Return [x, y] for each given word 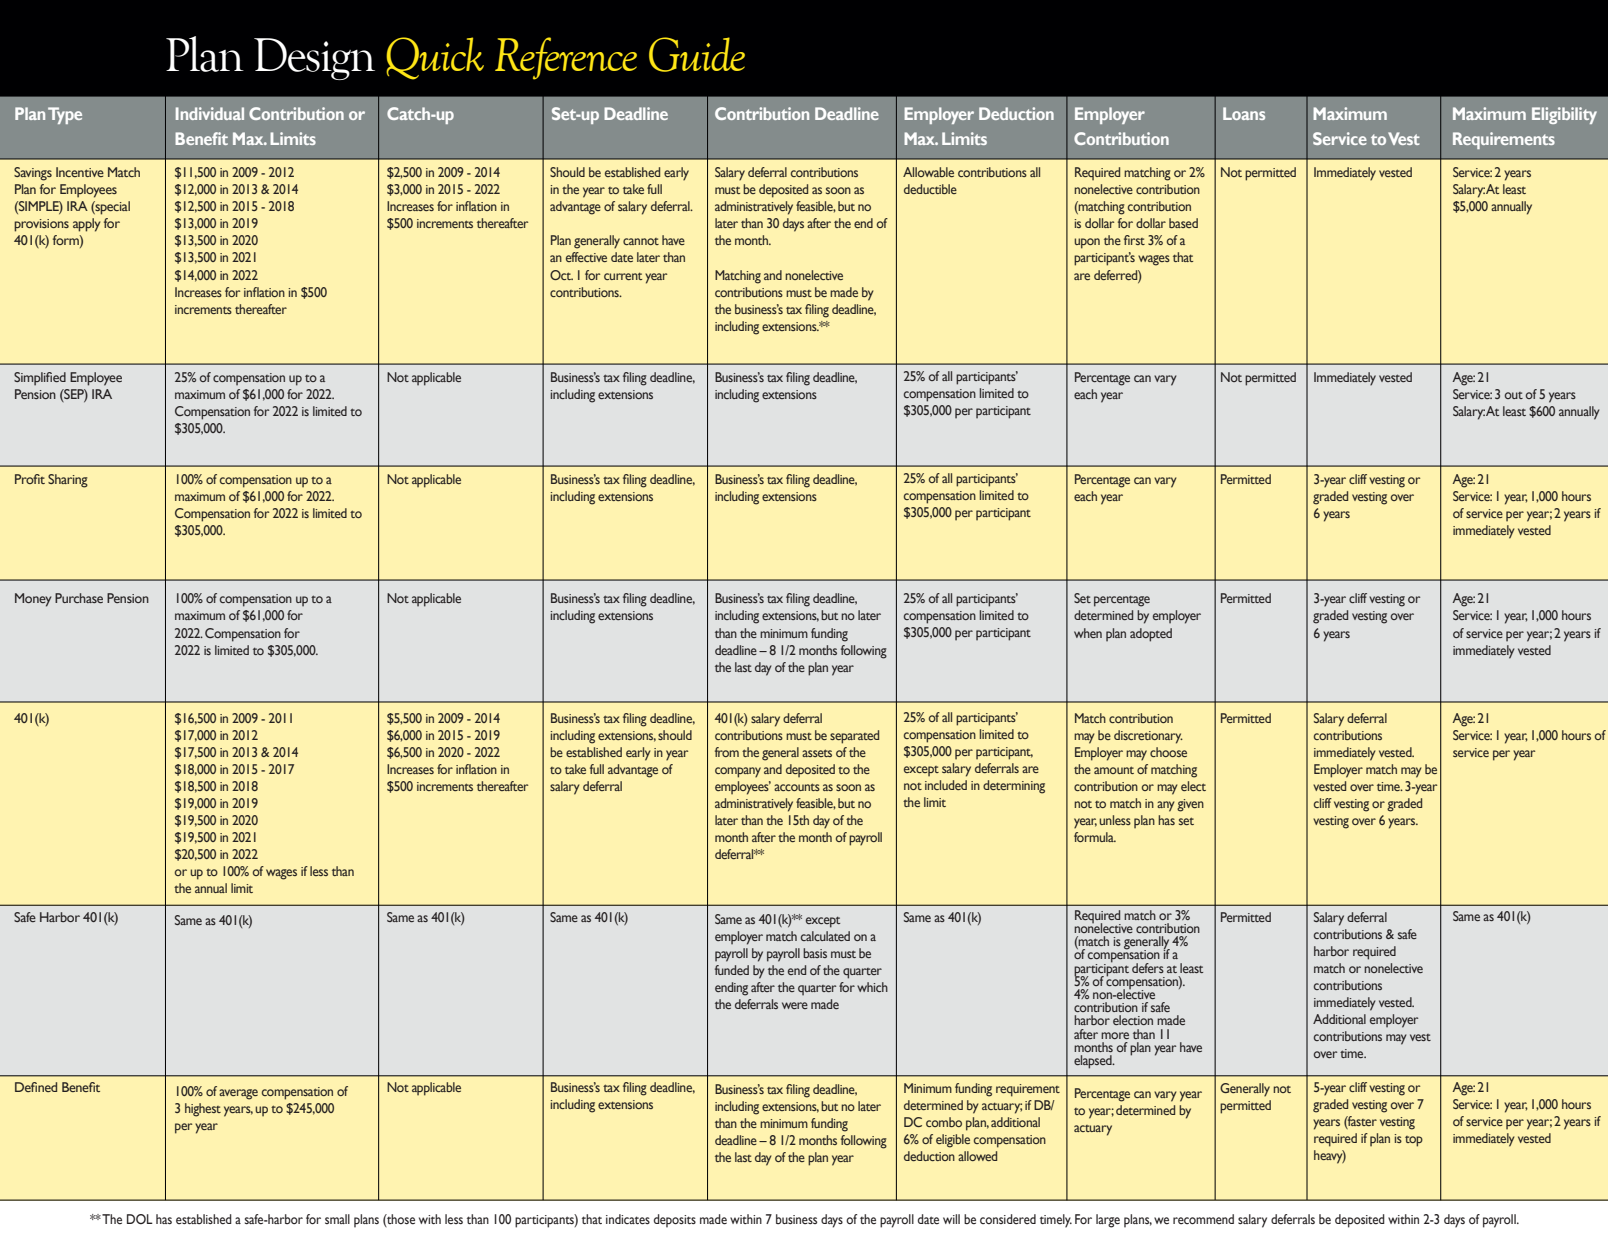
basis [815, 953]
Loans [1244, 113]
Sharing [68, 481]
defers [1148, 968]
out [1514, 395]
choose [1168, 752]
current [623, 276]
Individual [210, 113]
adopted [1151, 635]
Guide [697, 54]
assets [817, 753]
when [1088, 633]
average [238, 1094]
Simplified [40, 379]
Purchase [79, 598]
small [337, 1219]
